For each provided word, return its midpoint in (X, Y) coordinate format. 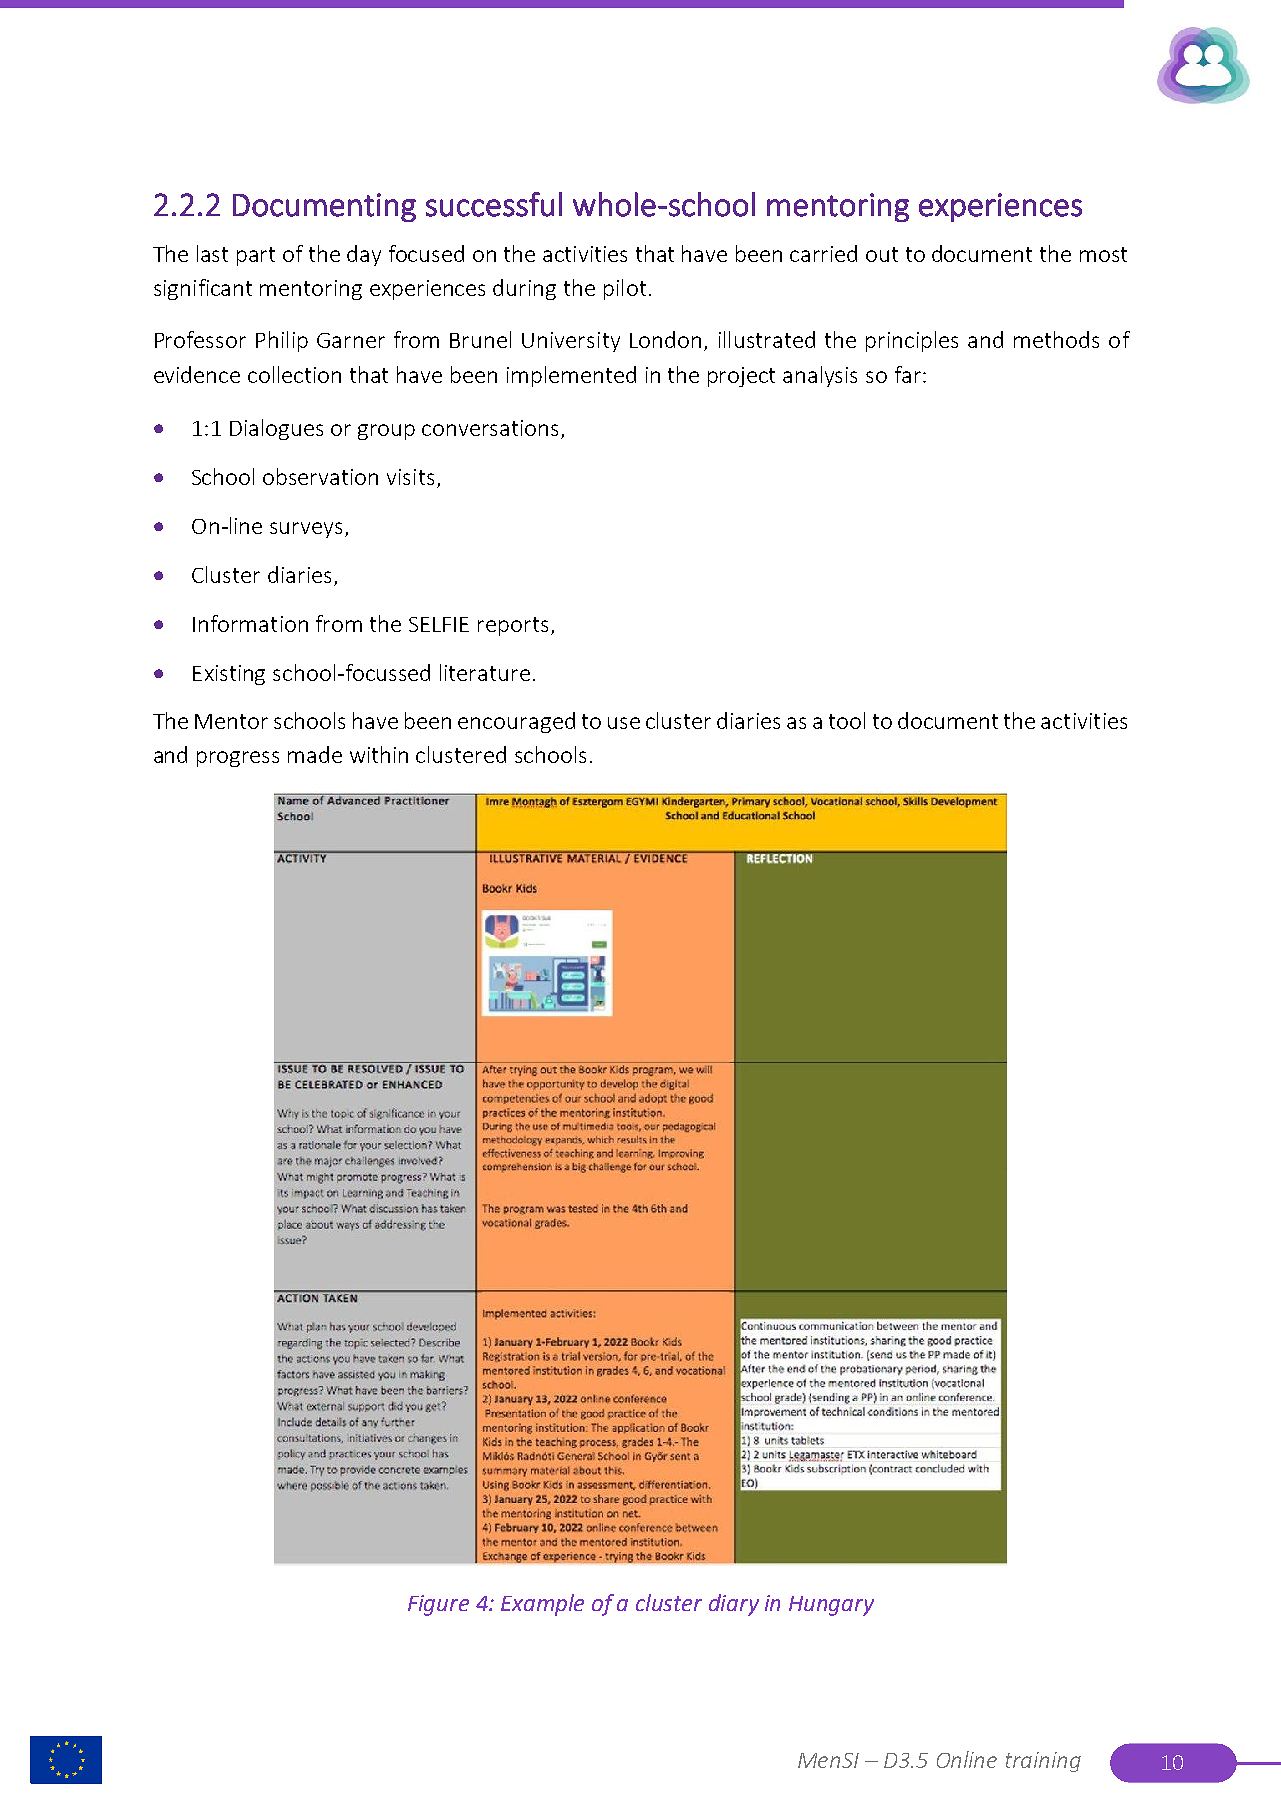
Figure (438, 1605)
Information (250, 623)
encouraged (516, 722)
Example (542, 1605)
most (1103, 254)
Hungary (831, 1606)
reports (513, 626)
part (256, 256)
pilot (625, 289)
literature (485, 672)
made (315, 754)
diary (734, 1605)
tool (847, 720)
